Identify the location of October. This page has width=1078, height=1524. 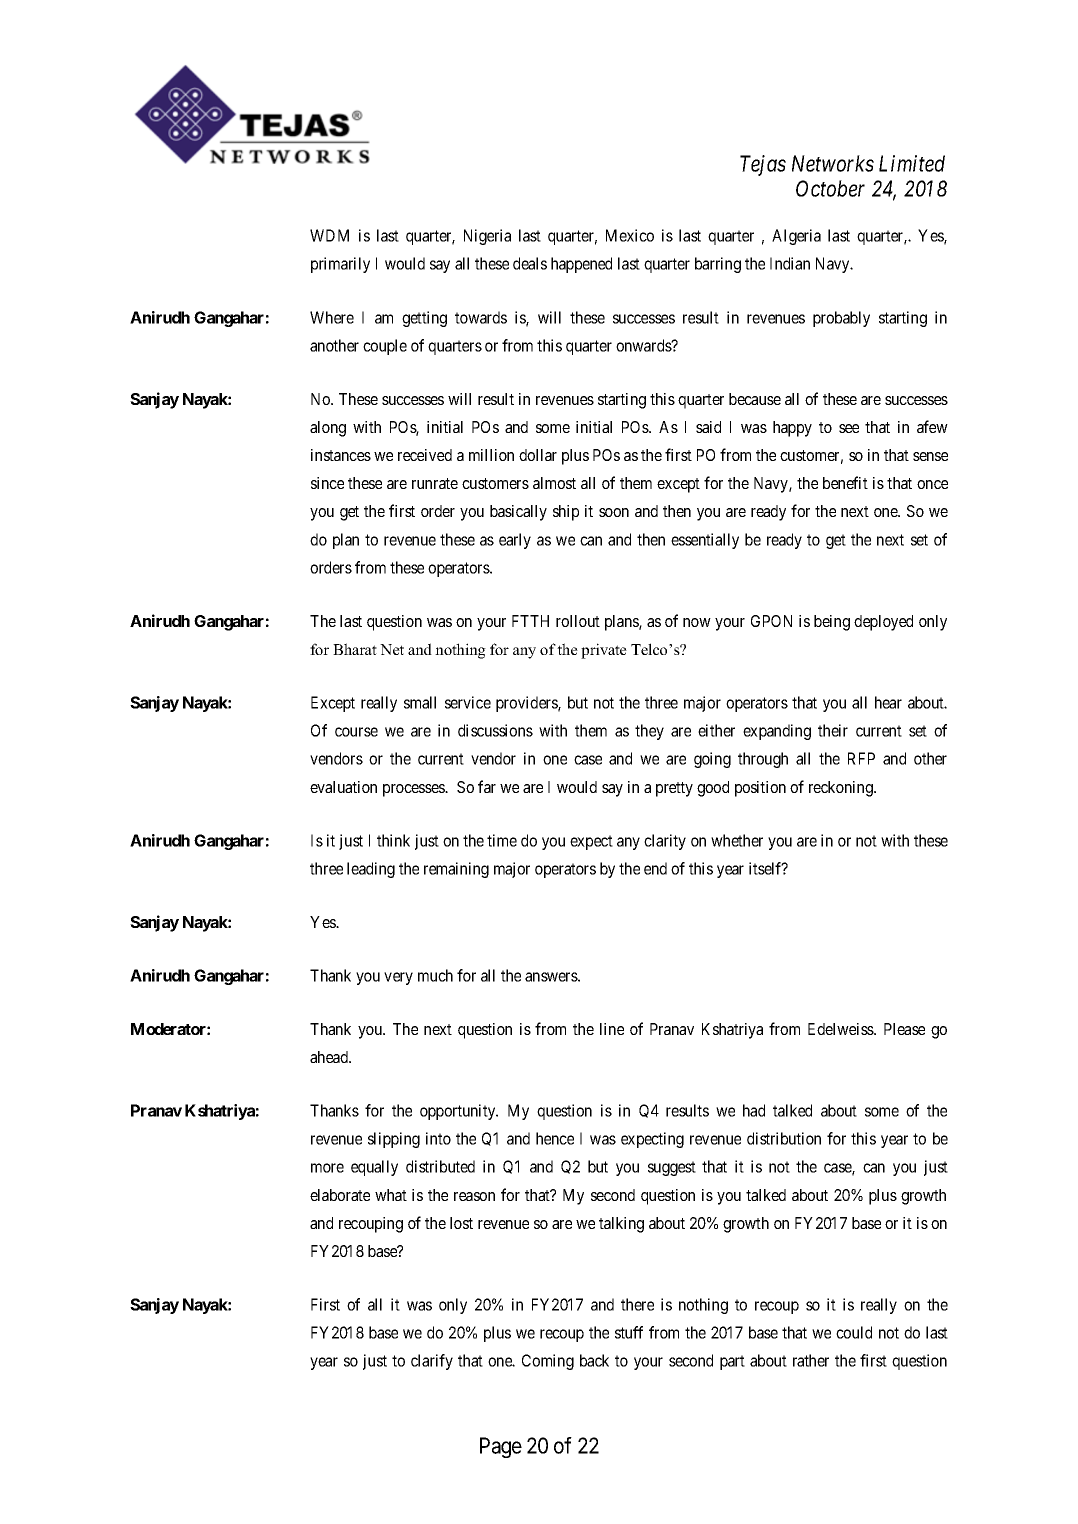
(830, 188).
